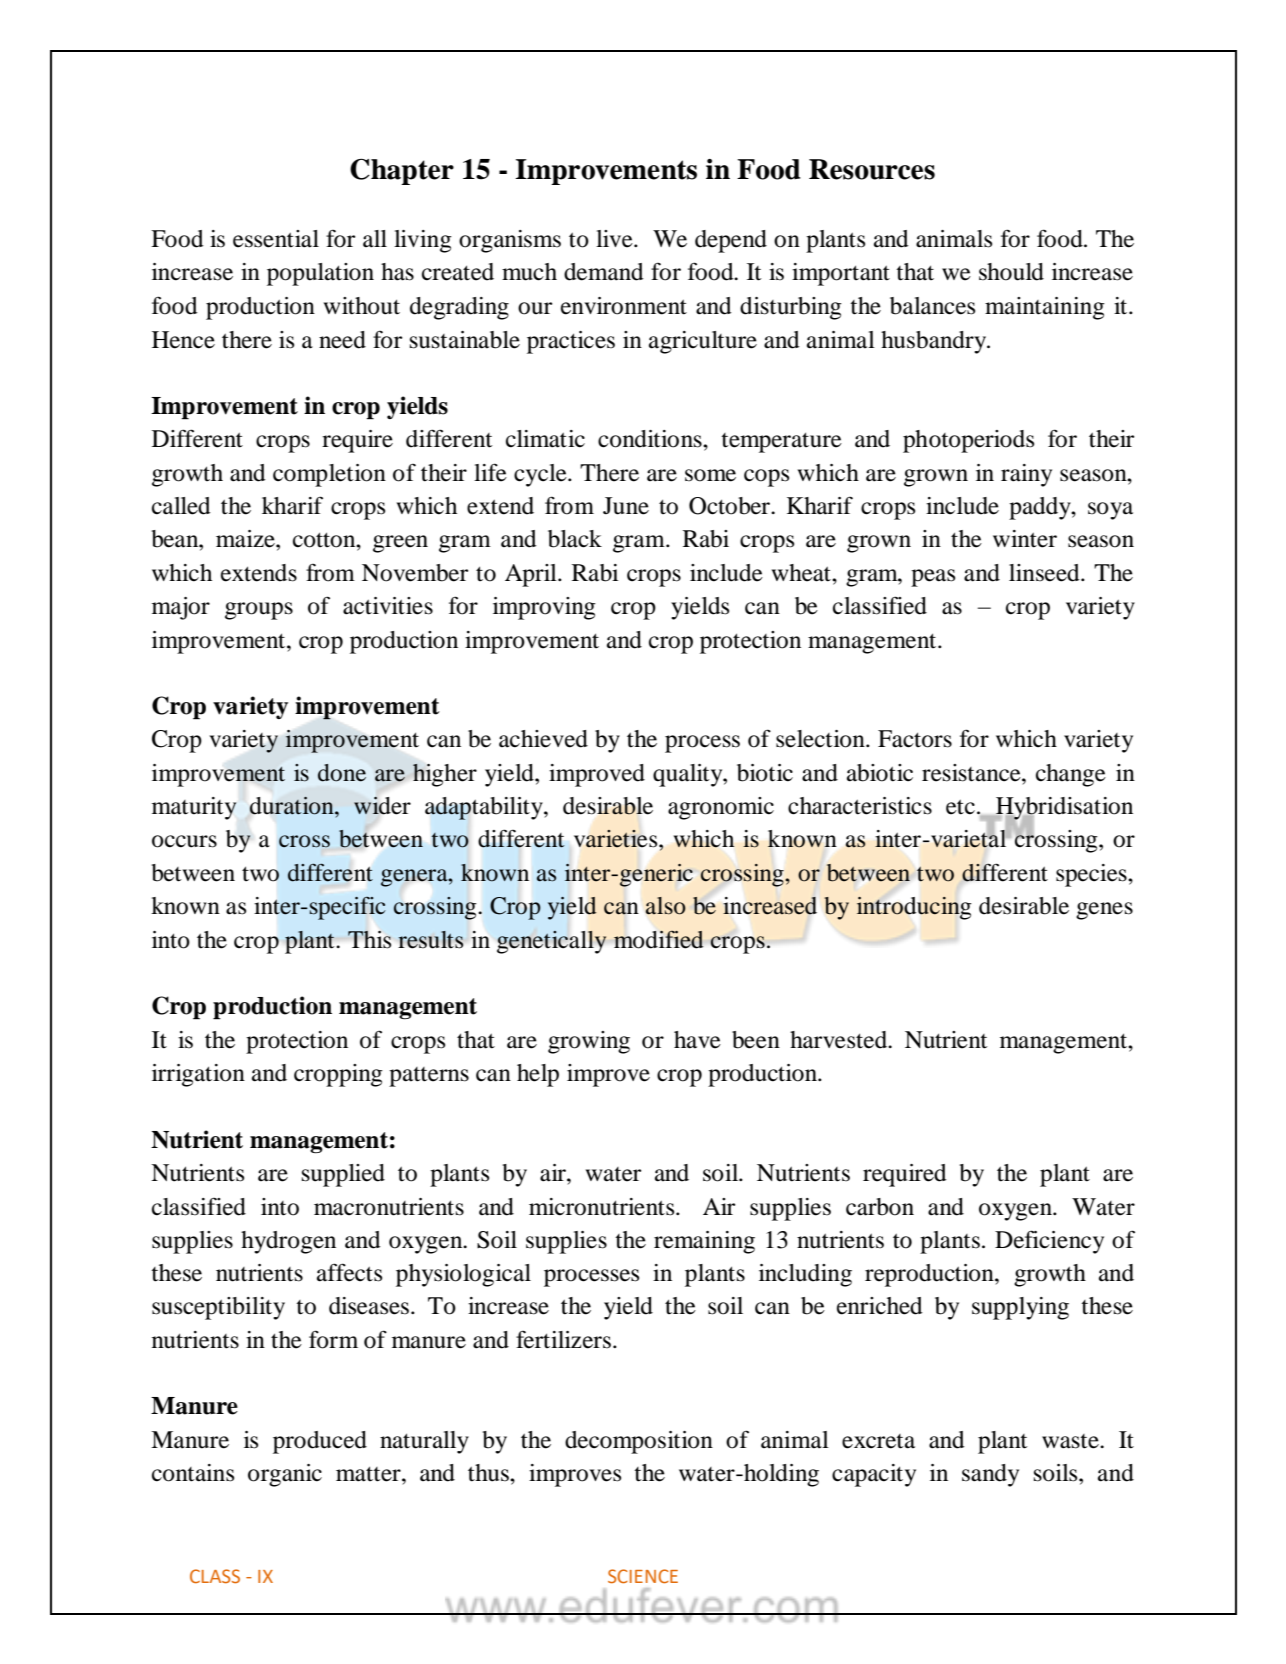  I want to click on irrigation, so click(198, 1075).
